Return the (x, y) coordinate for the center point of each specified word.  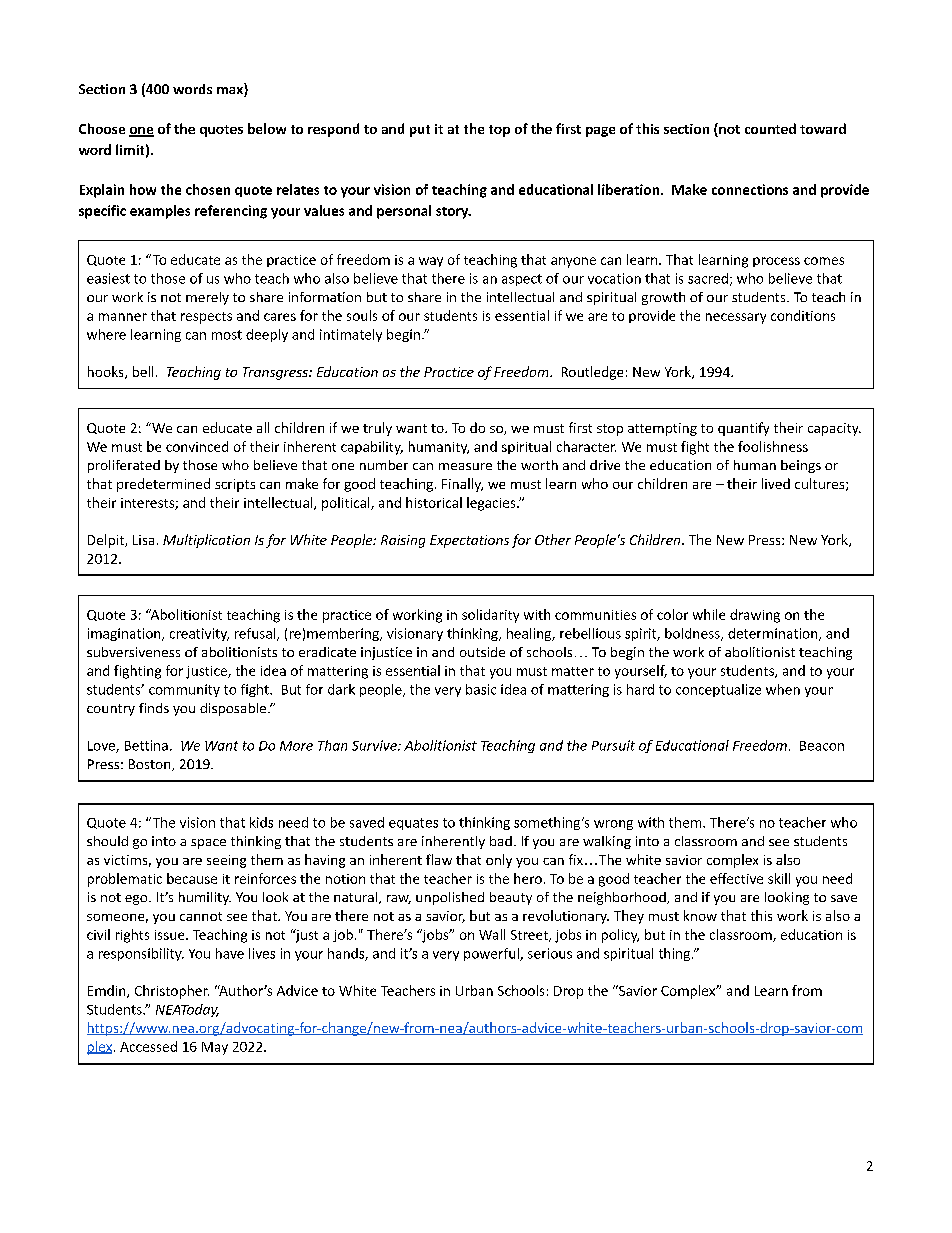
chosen (208, 189)
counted (770, 128)
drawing (755, 616)
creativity (199, 634)
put (420, 131)
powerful (492, 954)
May (215, 1048)
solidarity (490, 616)
